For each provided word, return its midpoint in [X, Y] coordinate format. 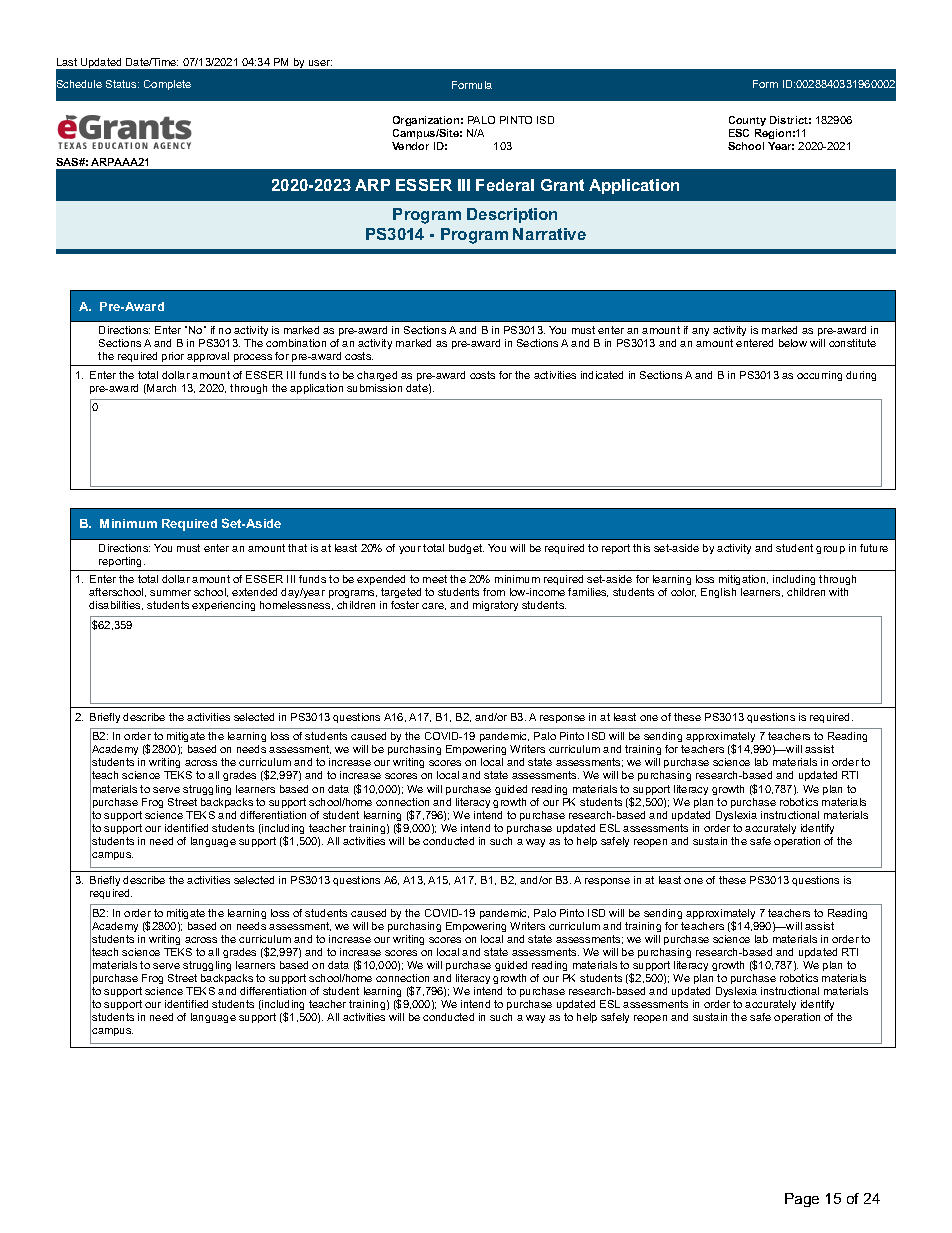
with [838, 592]
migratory [495, 606]
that [297, 548]
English [718, 593]
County [747, 121]
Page [802, 1200]
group [830, 550]
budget [466, 549]
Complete [167, 85]
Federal [505, 185]
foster [405, 605]
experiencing [223, 606]
